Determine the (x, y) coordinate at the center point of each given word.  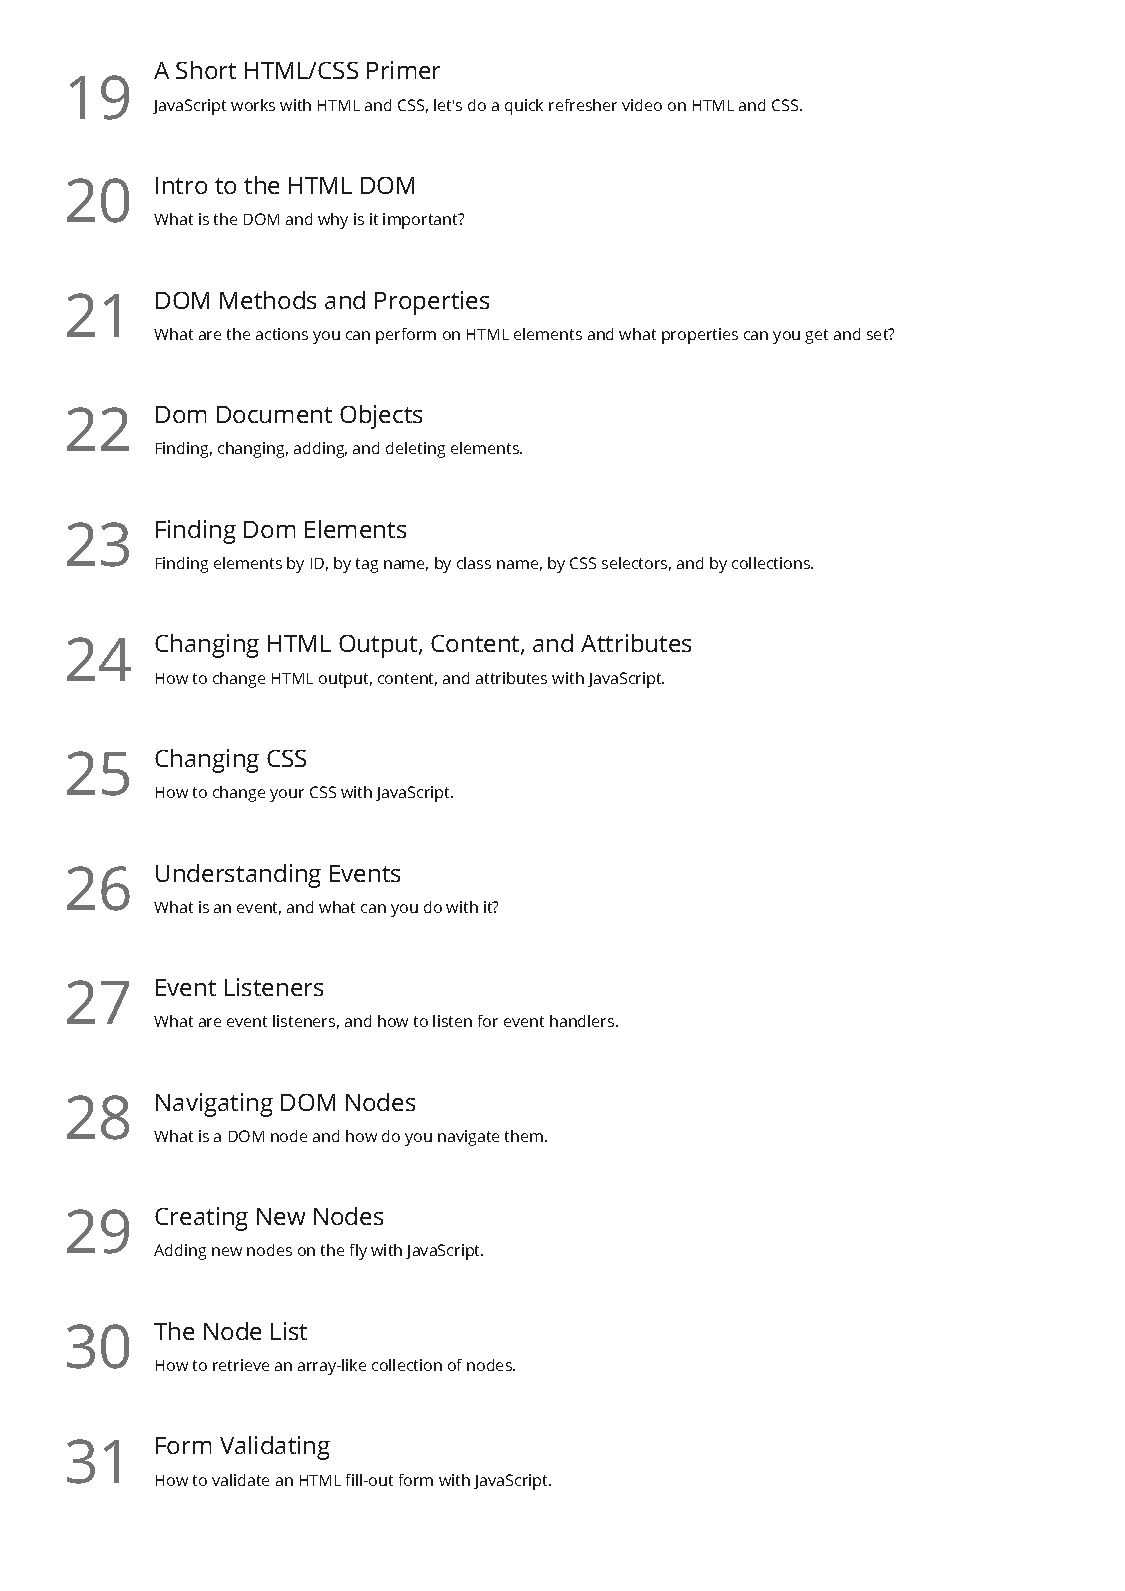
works (253, 105)
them (525, 1136)
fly (358, 1252)
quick (524, 107)
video (642, 105)
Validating (275, 1448)
